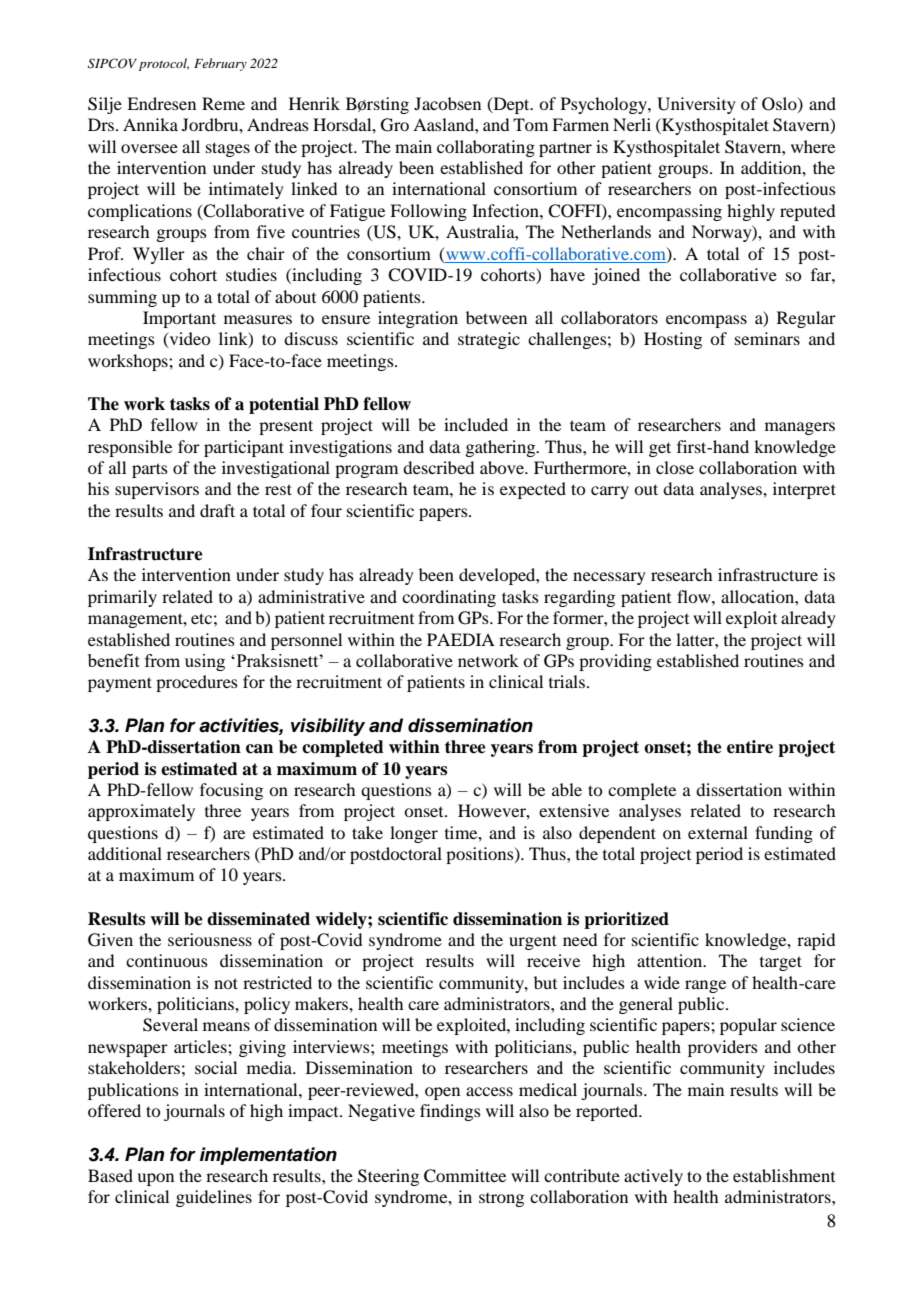 The image size is (924, 1308). What do you see at coordinates (150, 470) in the document?
I see `parts` at bounding box center [150, 470].
